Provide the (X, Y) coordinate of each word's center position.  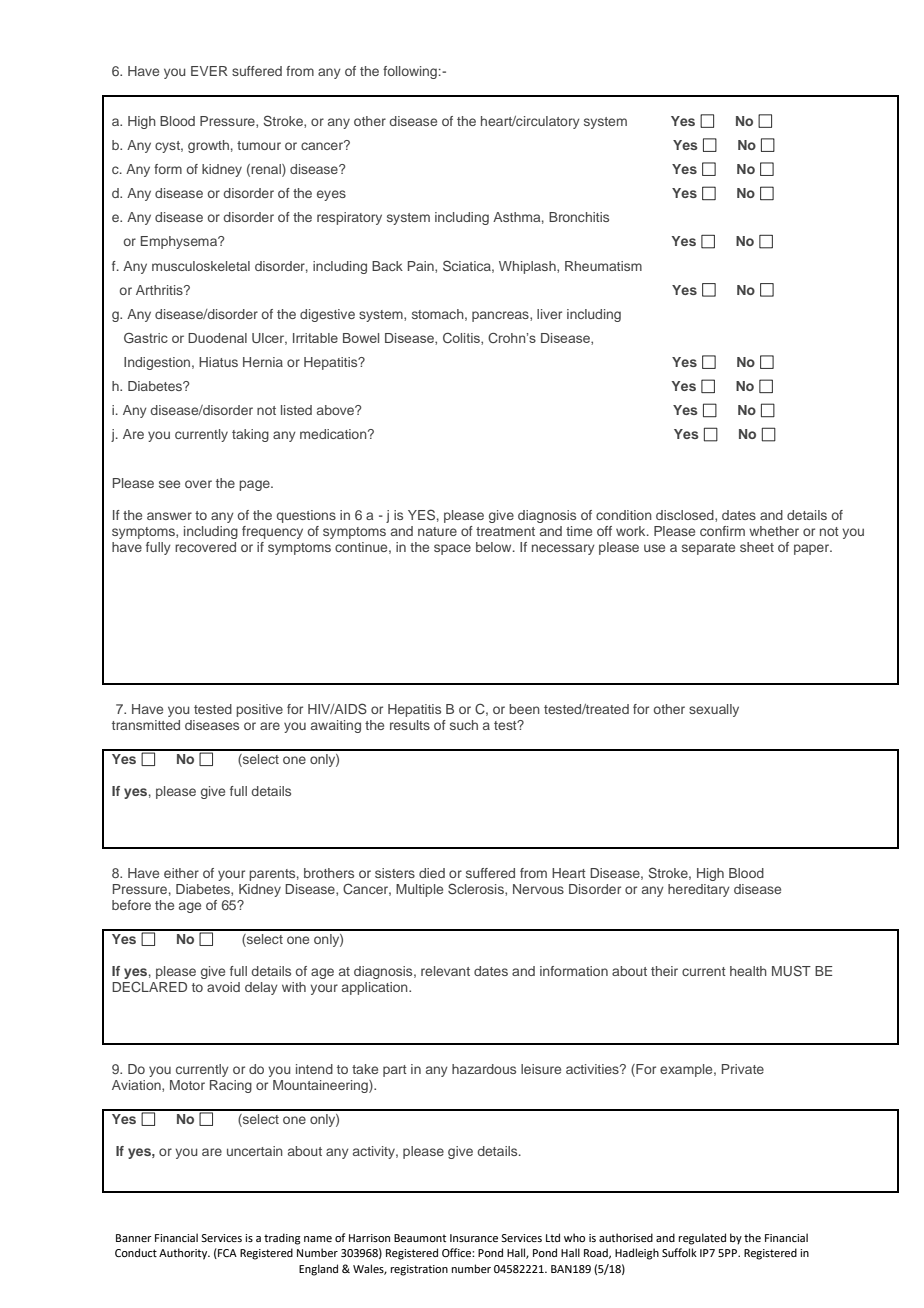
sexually (714, 710)
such (464, 725)
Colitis (462, 339)
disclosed (686, 516)
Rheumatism (603, 266)
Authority (184, 1254)
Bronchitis (579, 217)
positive (259, 710)
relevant (445, 971)
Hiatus (218, 362)
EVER (209, 71)
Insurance (474, 1238)
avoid (223, 987)
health (748, 971)
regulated (702, 1239)
